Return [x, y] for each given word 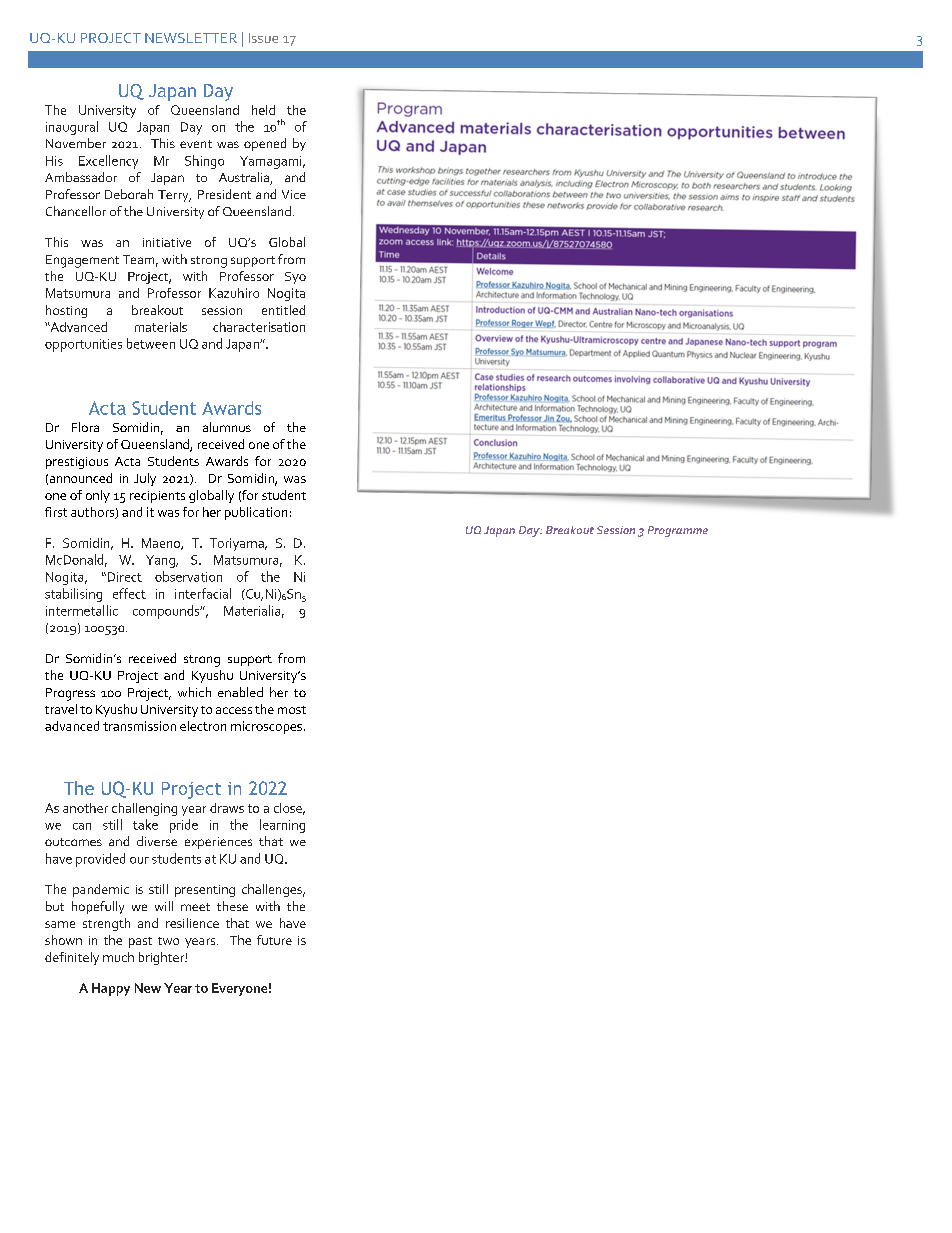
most [292, 710]
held [263, 110]
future [274, 940]
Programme [678, 531]
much [118, 957]
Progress [70, 694]
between [151, 343]
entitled [283, 310]
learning [282, 826]
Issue [263, 38]
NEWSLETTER [191, 38]
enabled [240, 692]
